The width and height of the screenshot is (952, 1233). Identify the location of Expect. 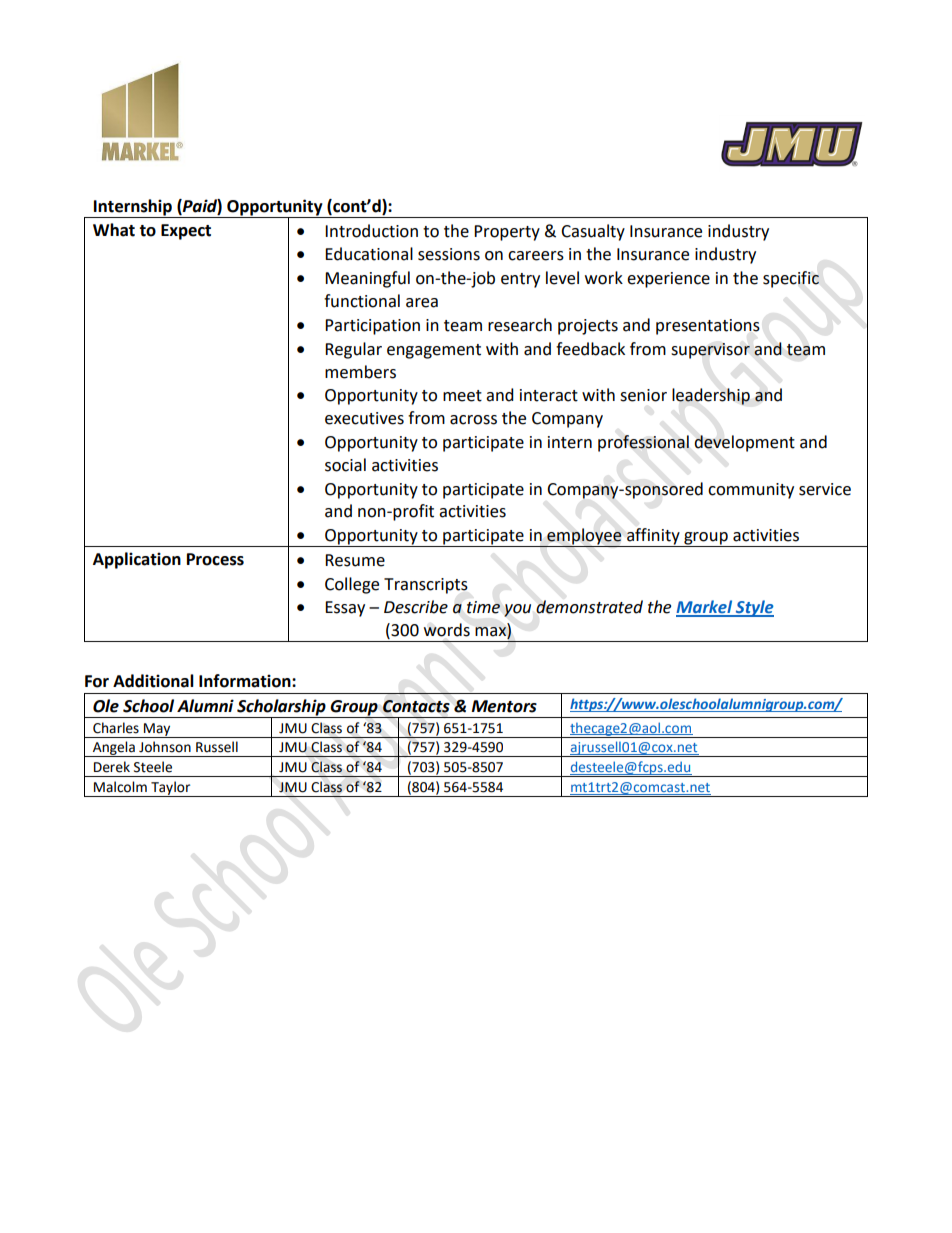
(186, 232).
